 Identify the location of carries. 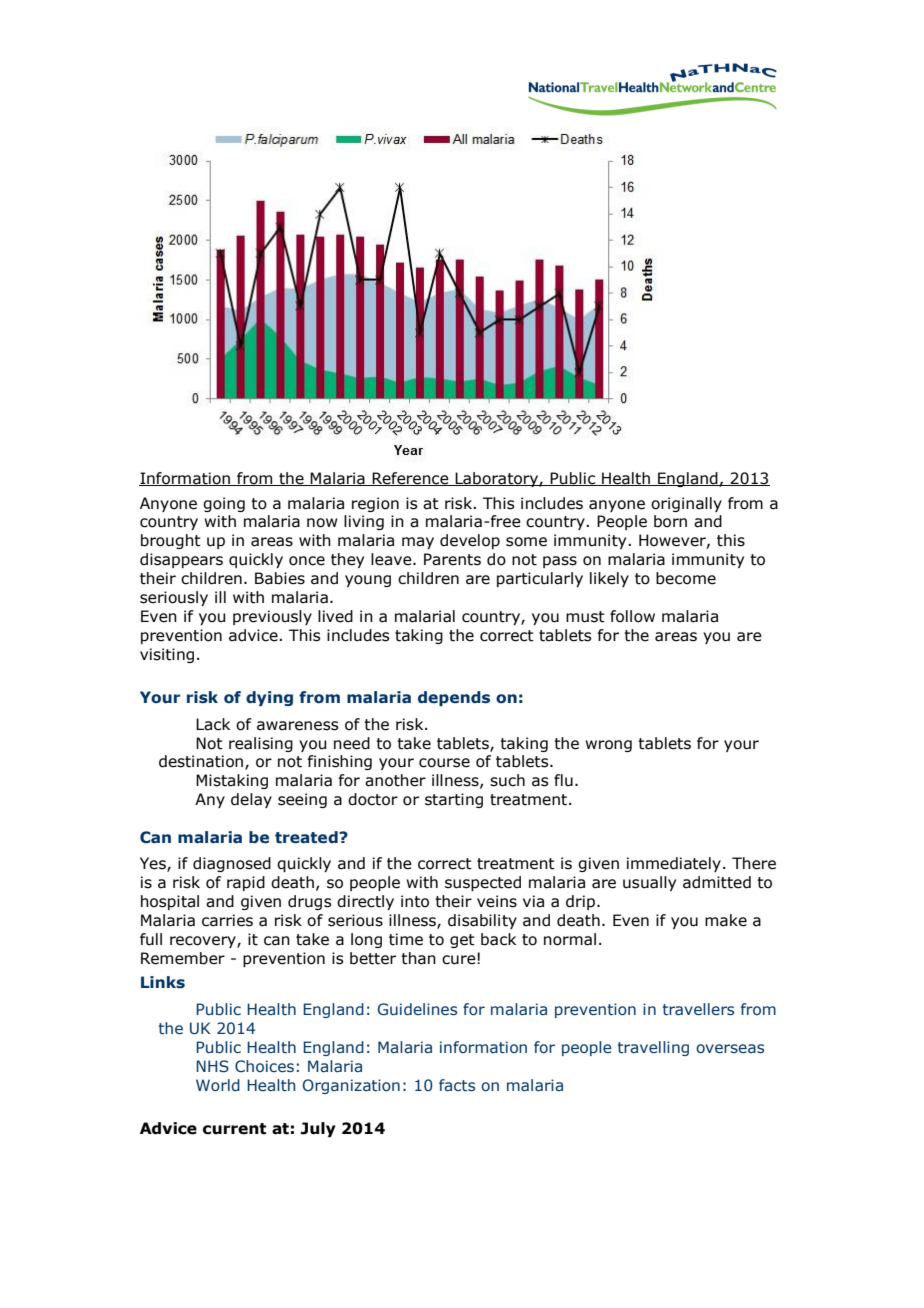
(227, 920).
